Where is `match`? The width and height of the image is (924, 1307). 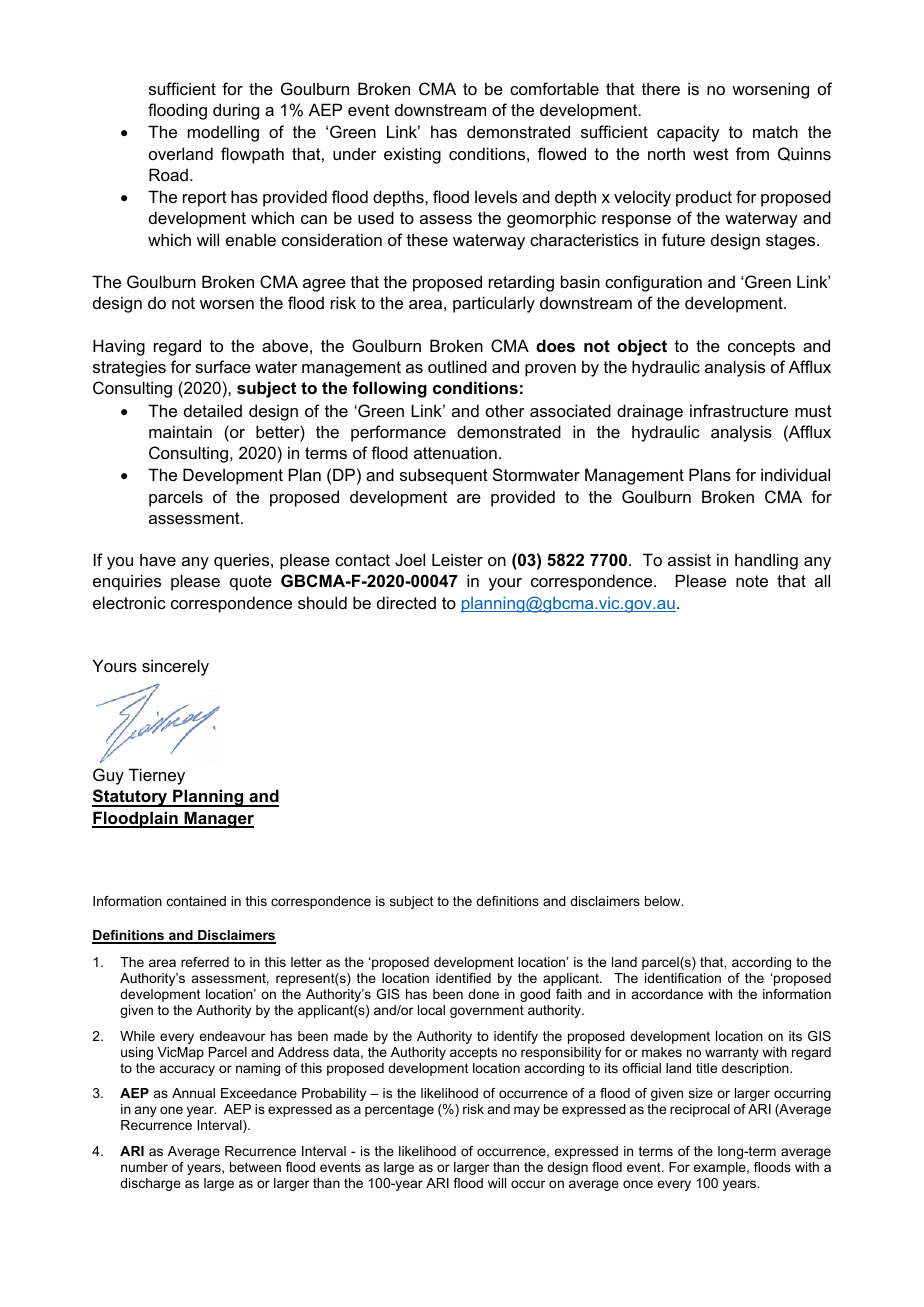 match is located at coordinates (775, 131).
